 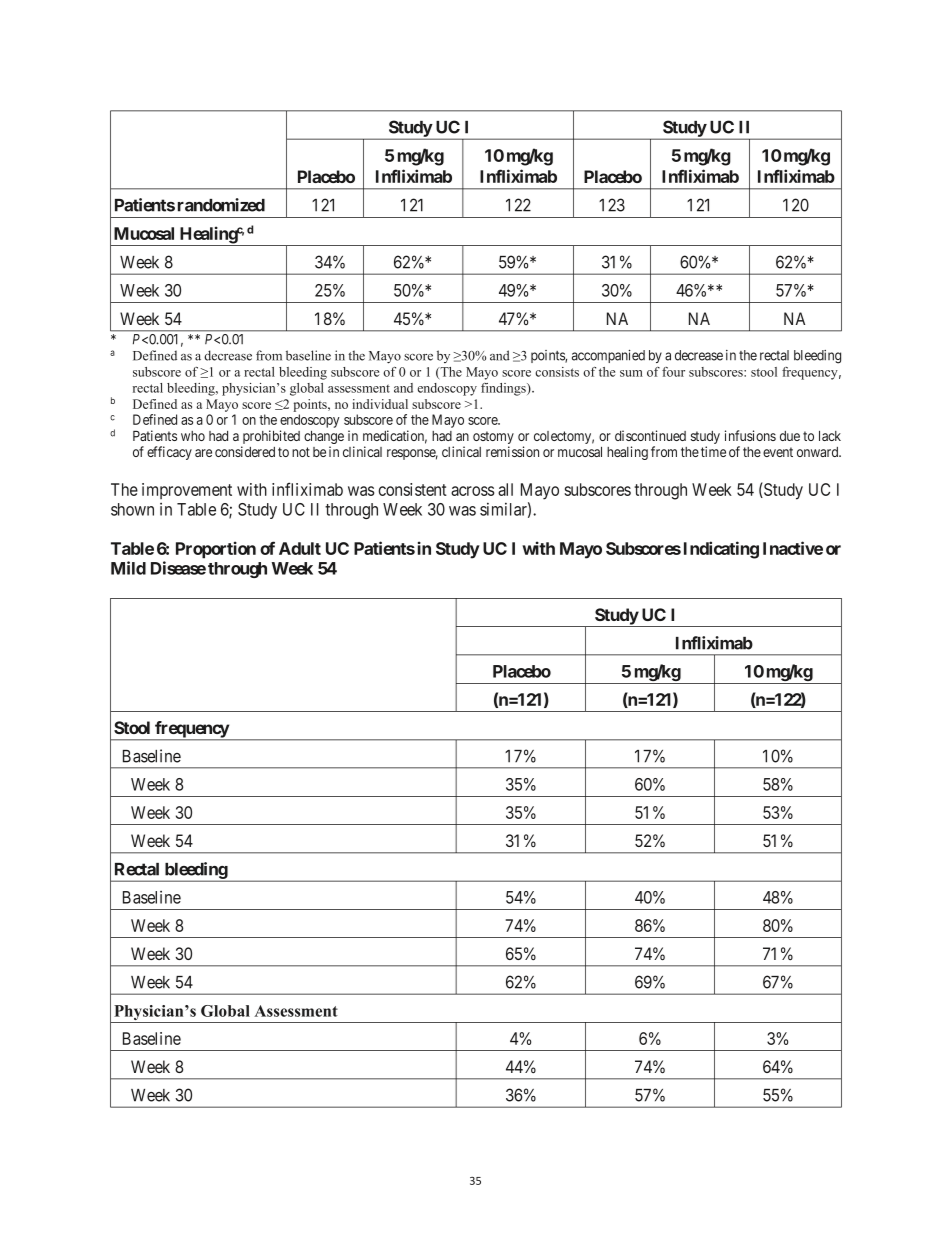 What do you see at coordinates (216, 550) in the screenshot?
I see `Proportion` at bounding box center [216, 550].
